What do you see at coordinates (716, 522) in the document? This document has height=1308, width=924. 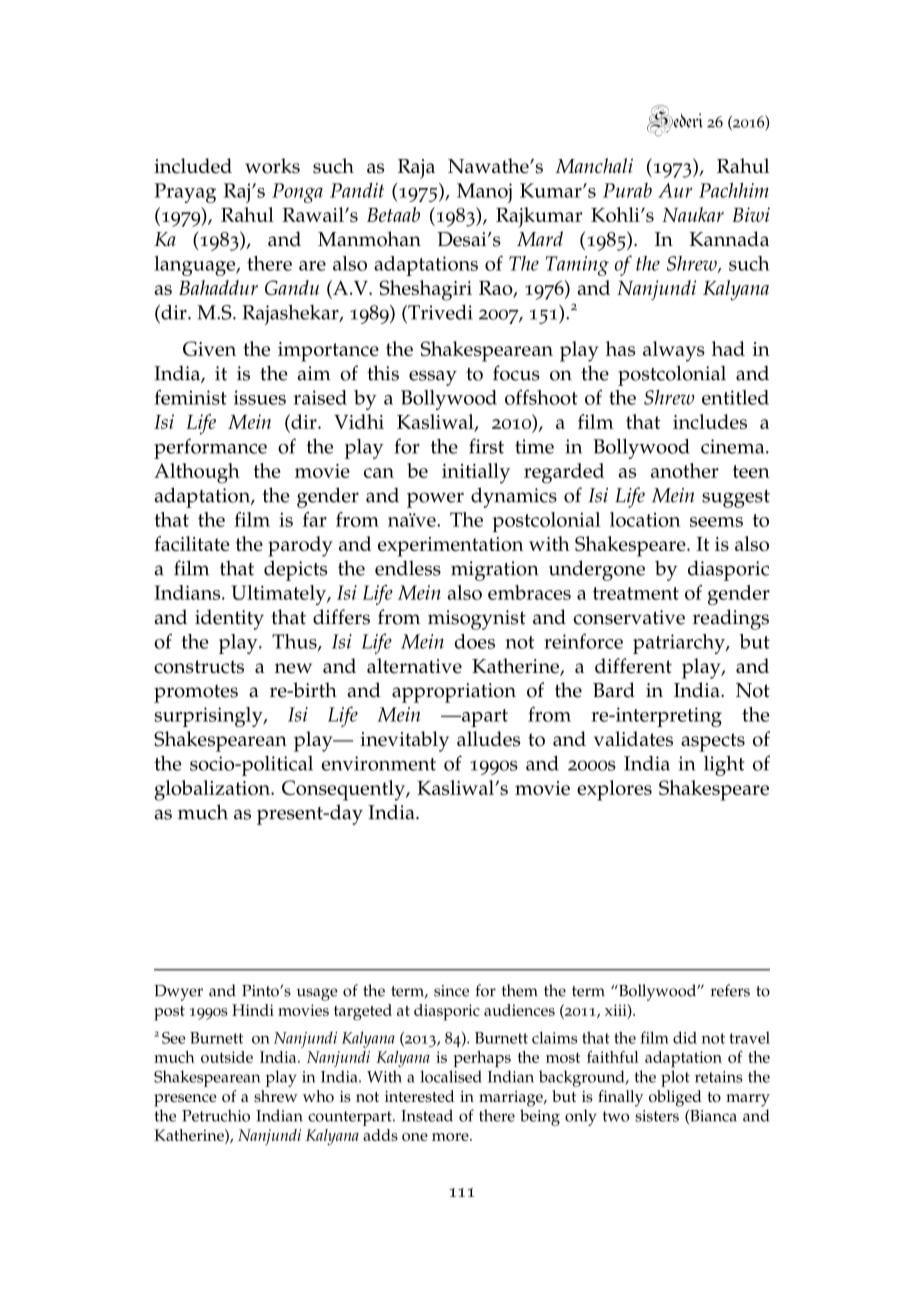 I see `seems` at bounding box center [716, 522].
